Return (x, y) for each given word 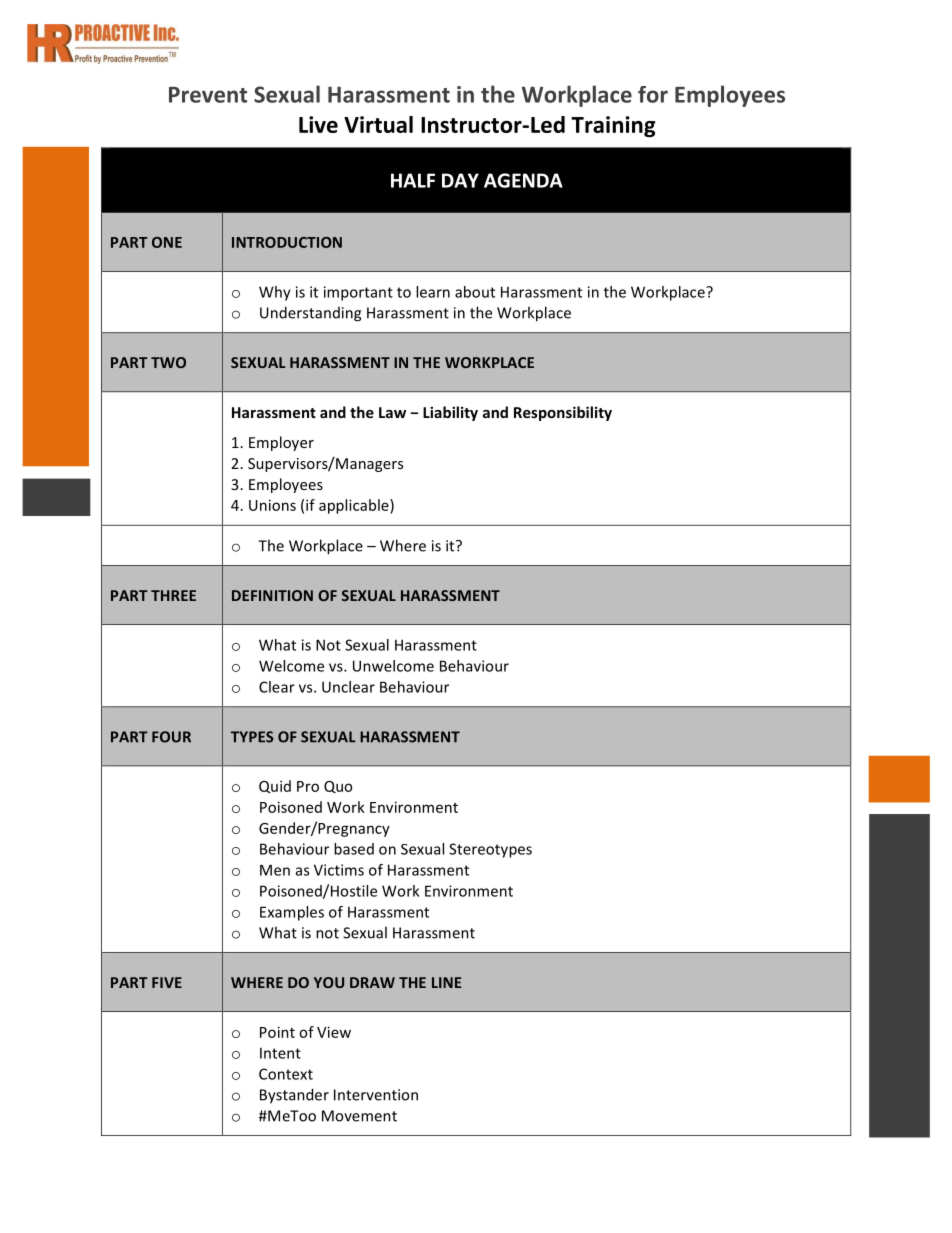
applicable (355, 506)
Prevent (208, 95)
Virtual (378, 124)
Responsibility (563, 413)
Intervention (376, 1095)
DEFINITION (272, 595)
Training (613, 126)
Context (286, 1074)
